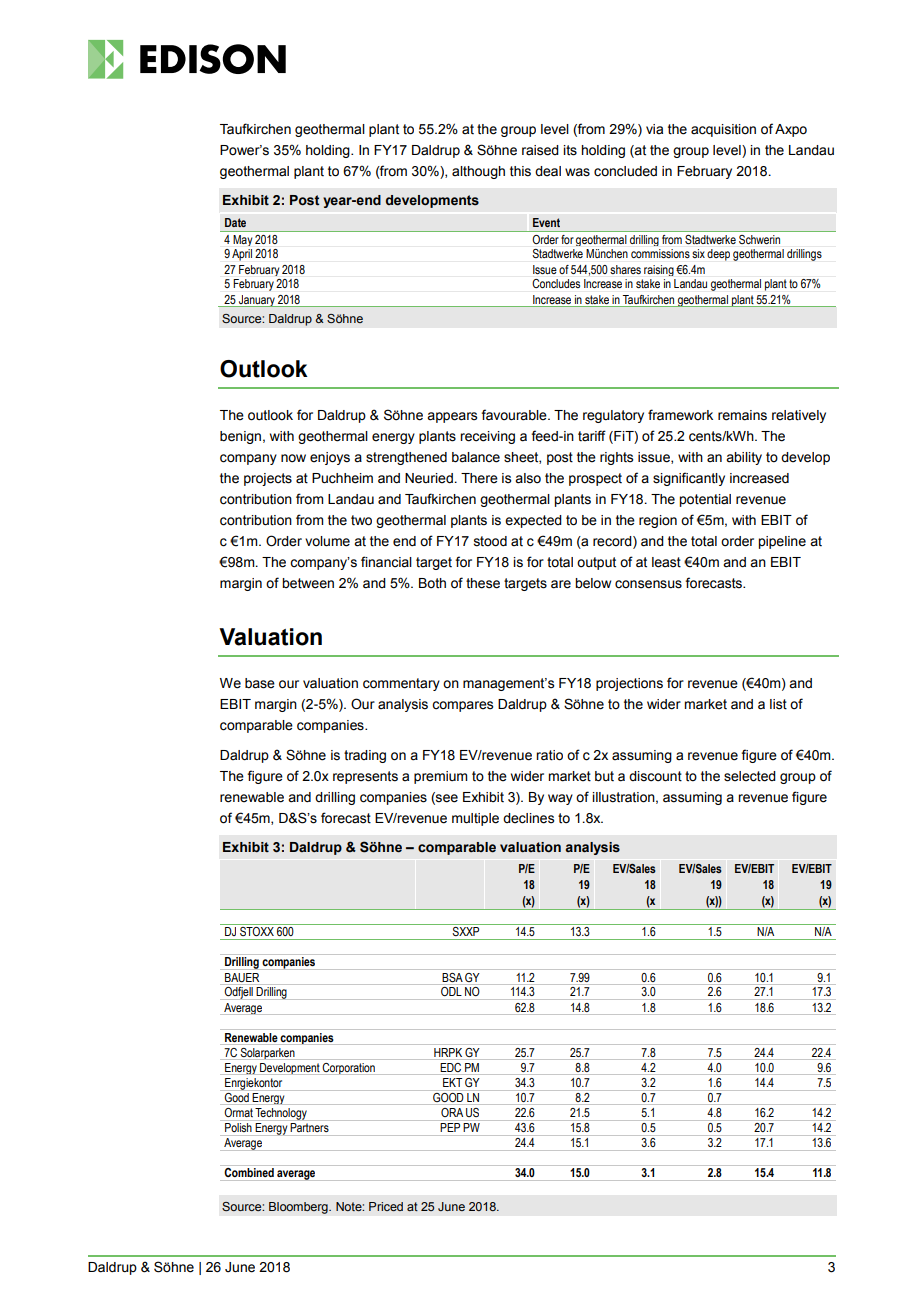  Describe the element at coordinates (299, 1208) in the page. I see `Bloomberg` at that location.
